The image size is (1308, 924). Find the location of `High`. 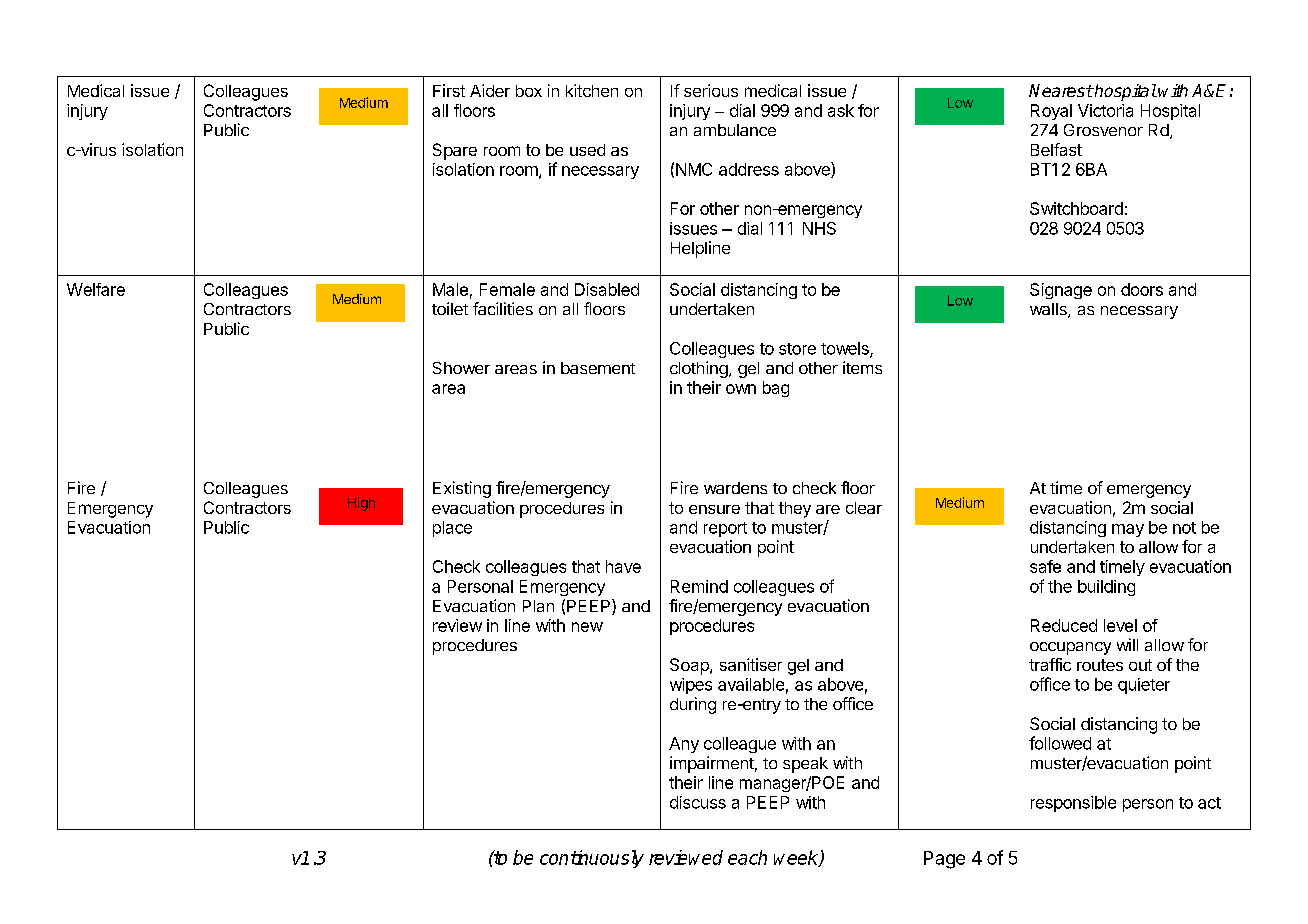

High is located at coordinates (361, 504).
